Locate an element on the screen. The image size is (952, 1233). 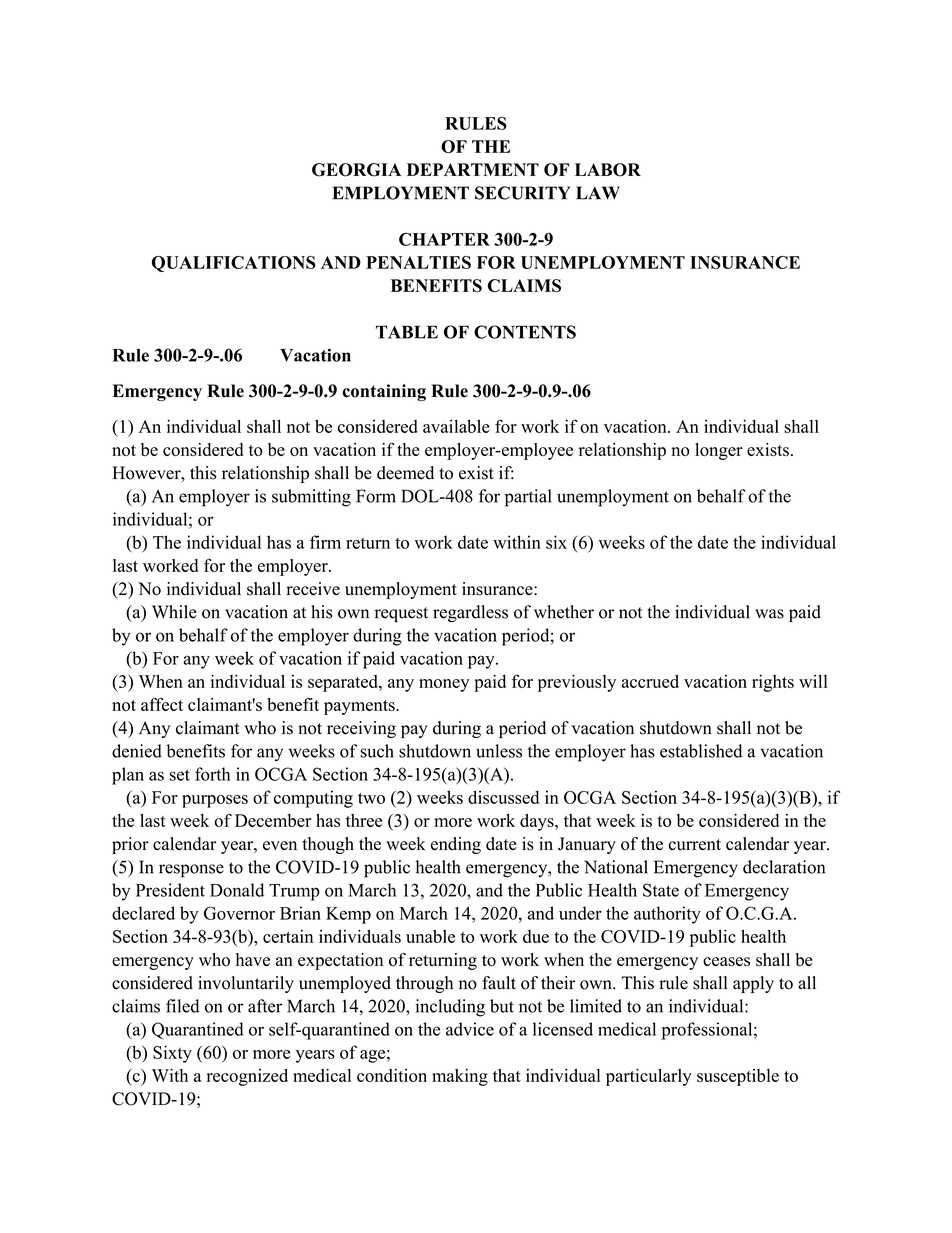
longer is located at coordinates (719, 451).
